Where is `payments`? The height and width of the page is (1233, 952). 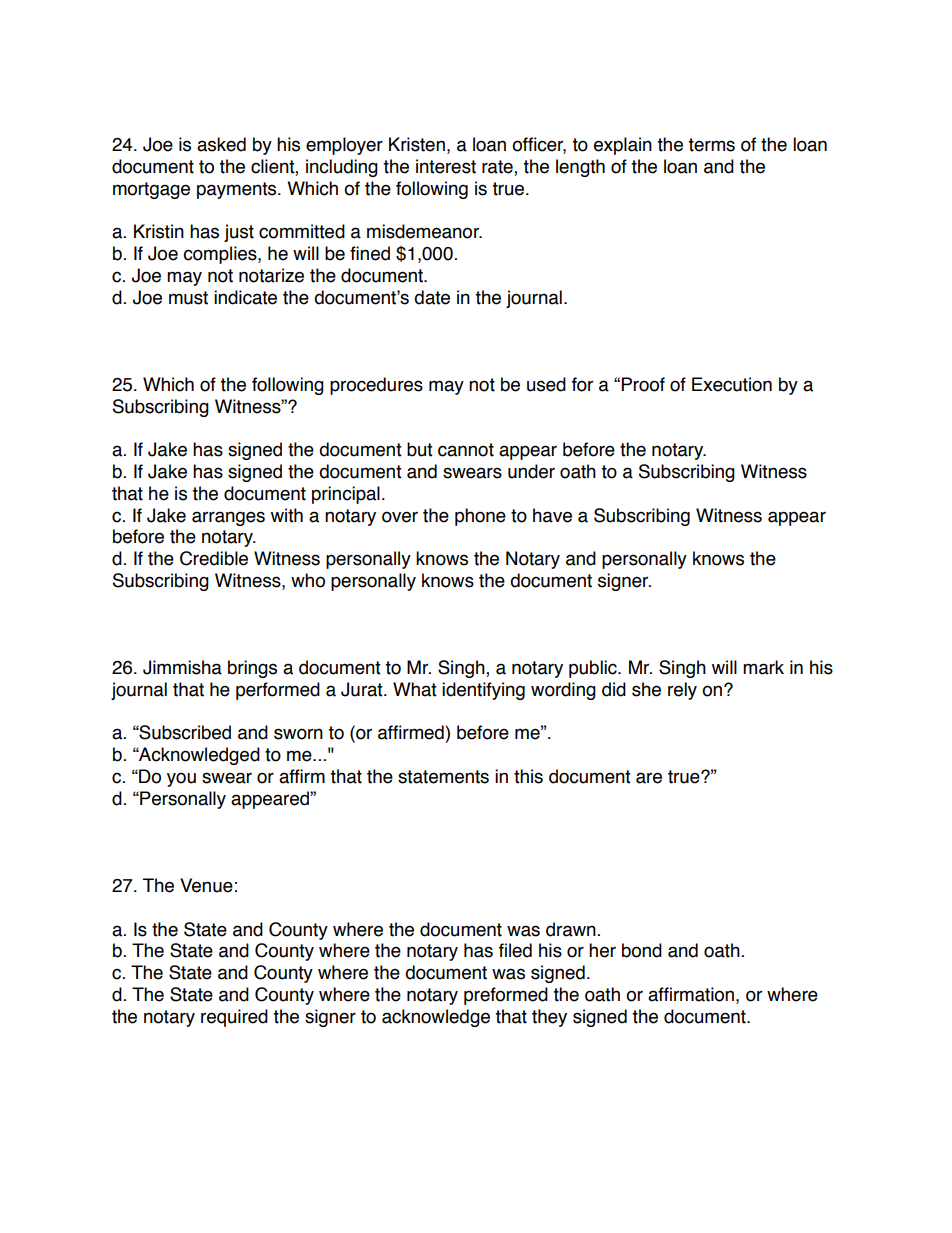 payments is located at coordinates (238, 190).
